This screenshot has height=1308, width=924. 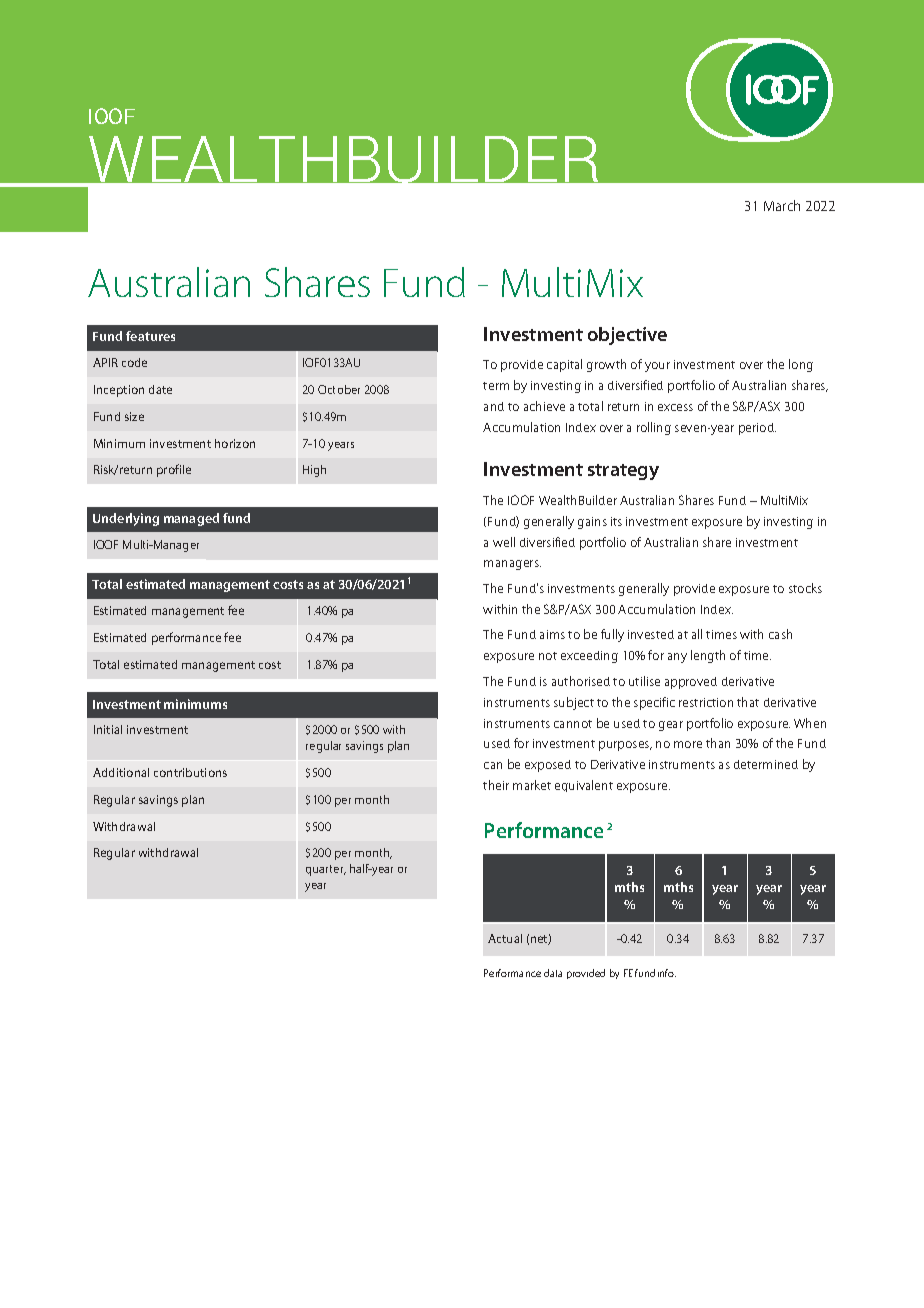 I want to click on stocks, so click(x=805, y=588).
